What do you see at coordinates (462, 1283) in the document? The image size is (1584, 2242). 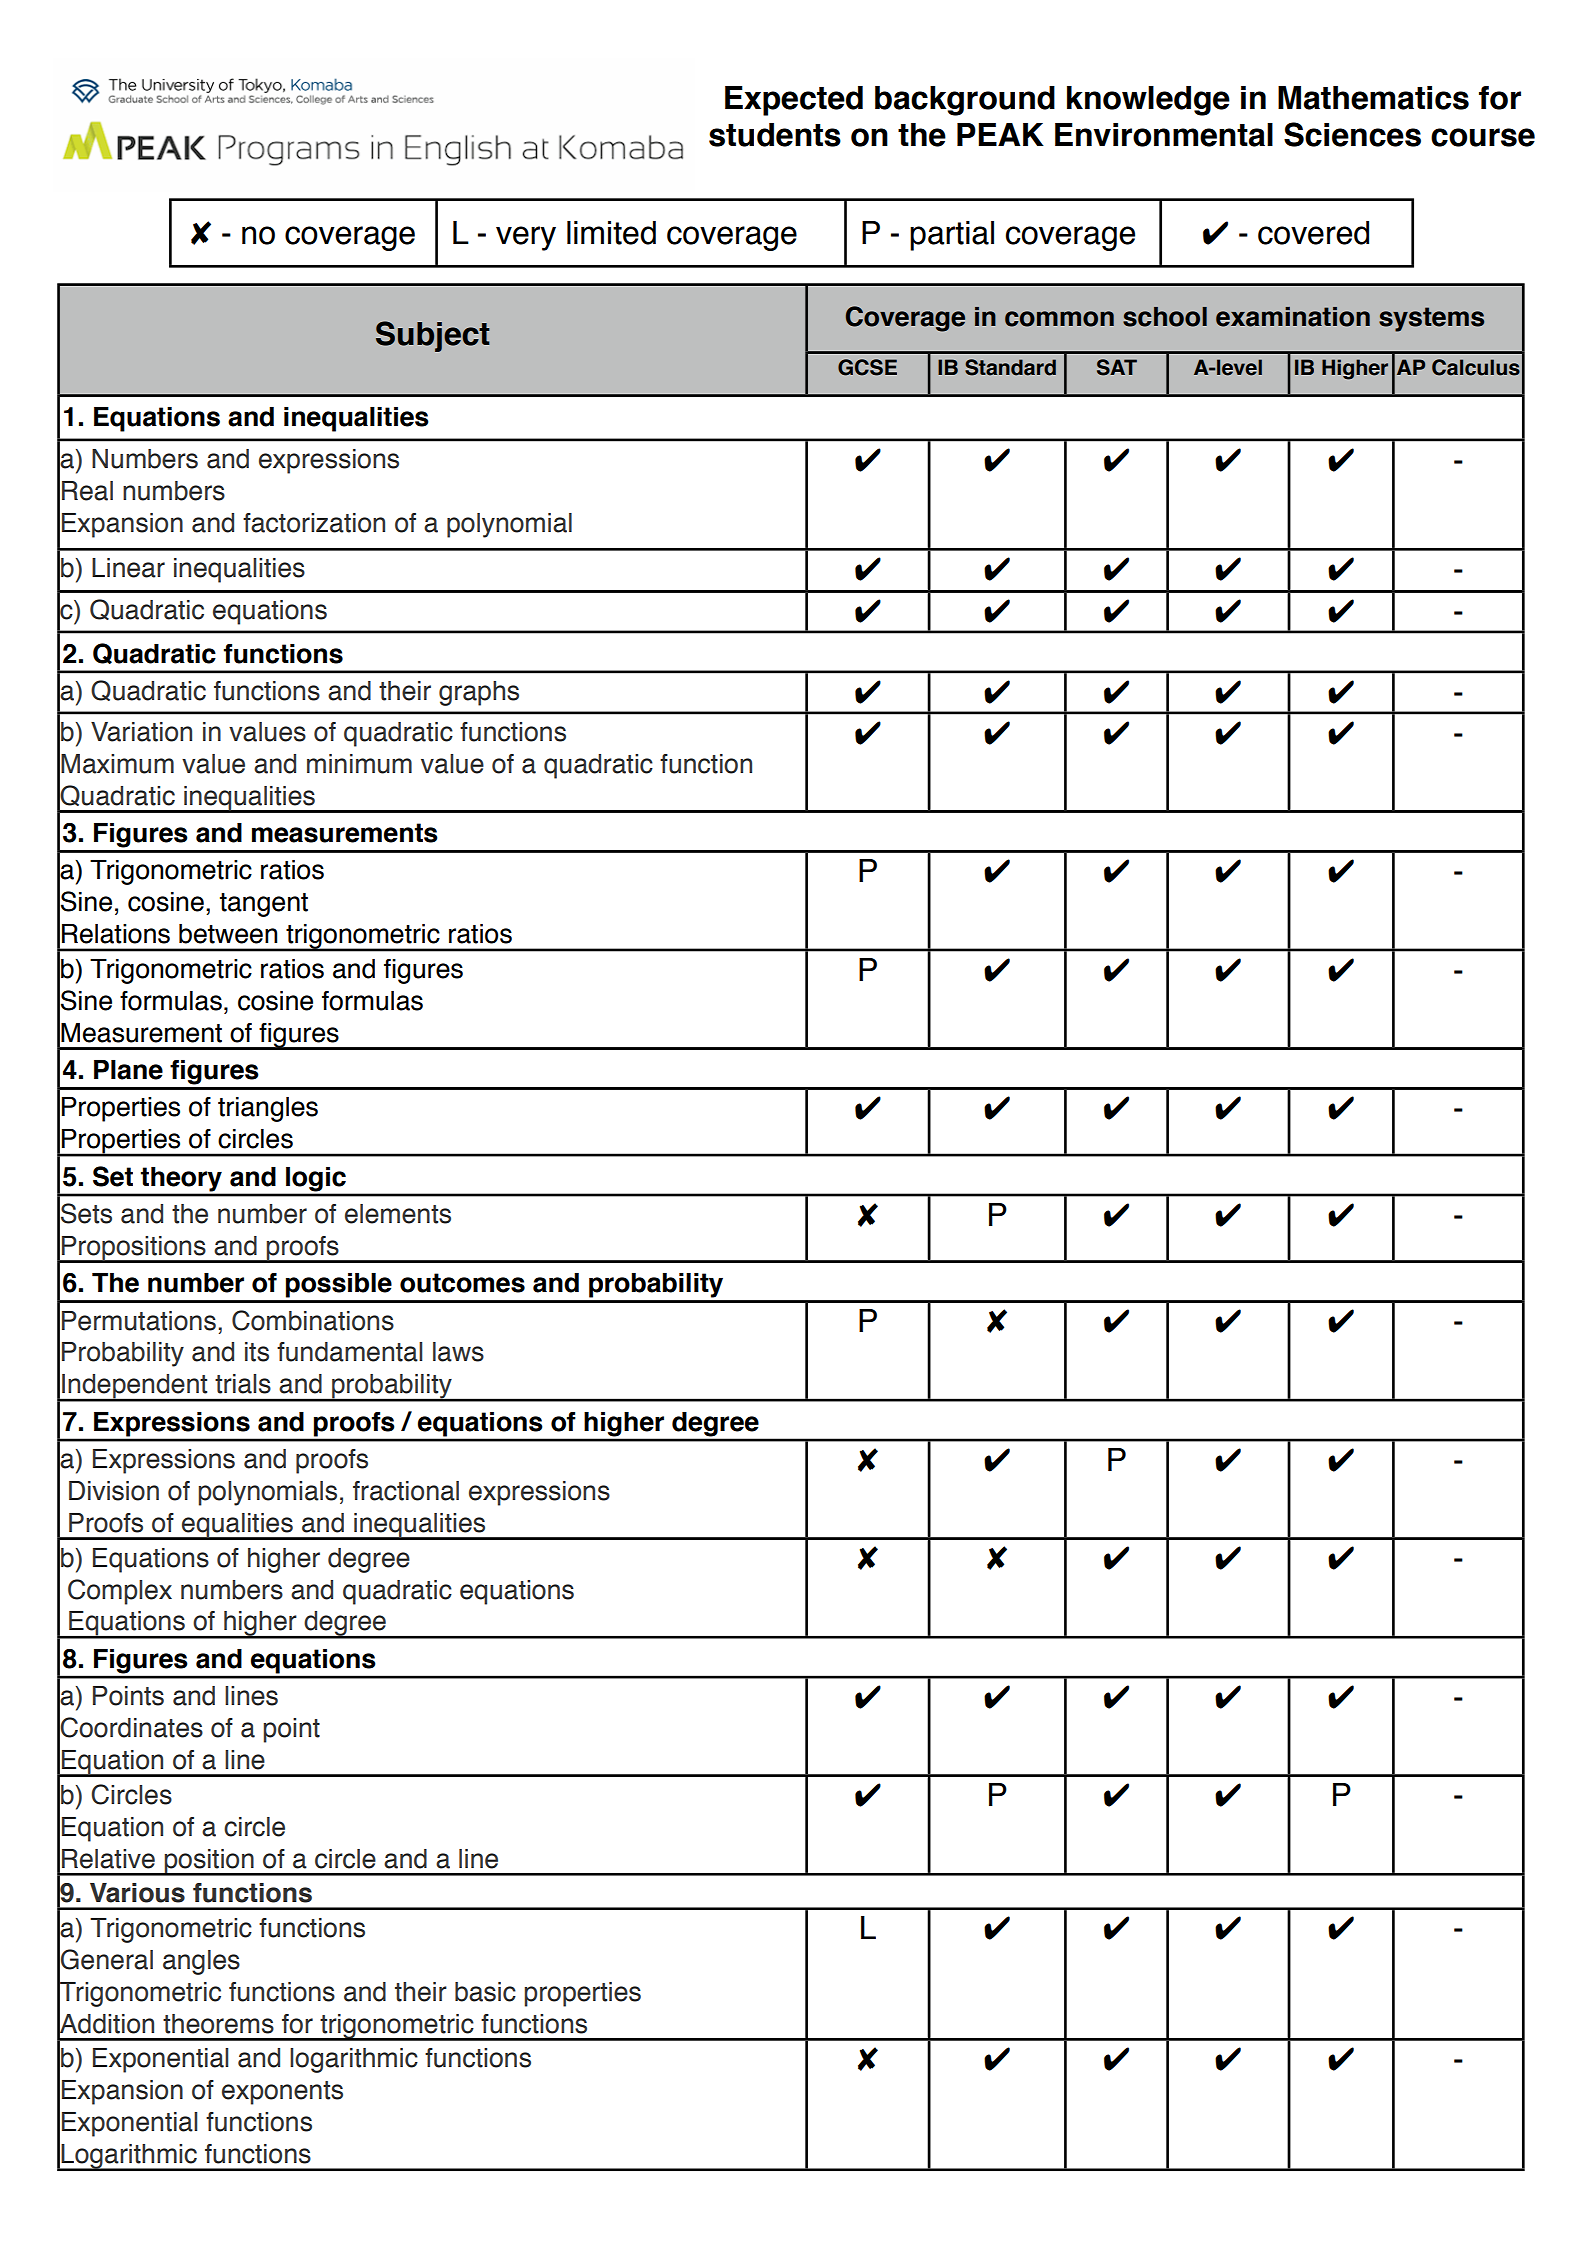 I see `outcomes` at bounding box center [462, 1283].
